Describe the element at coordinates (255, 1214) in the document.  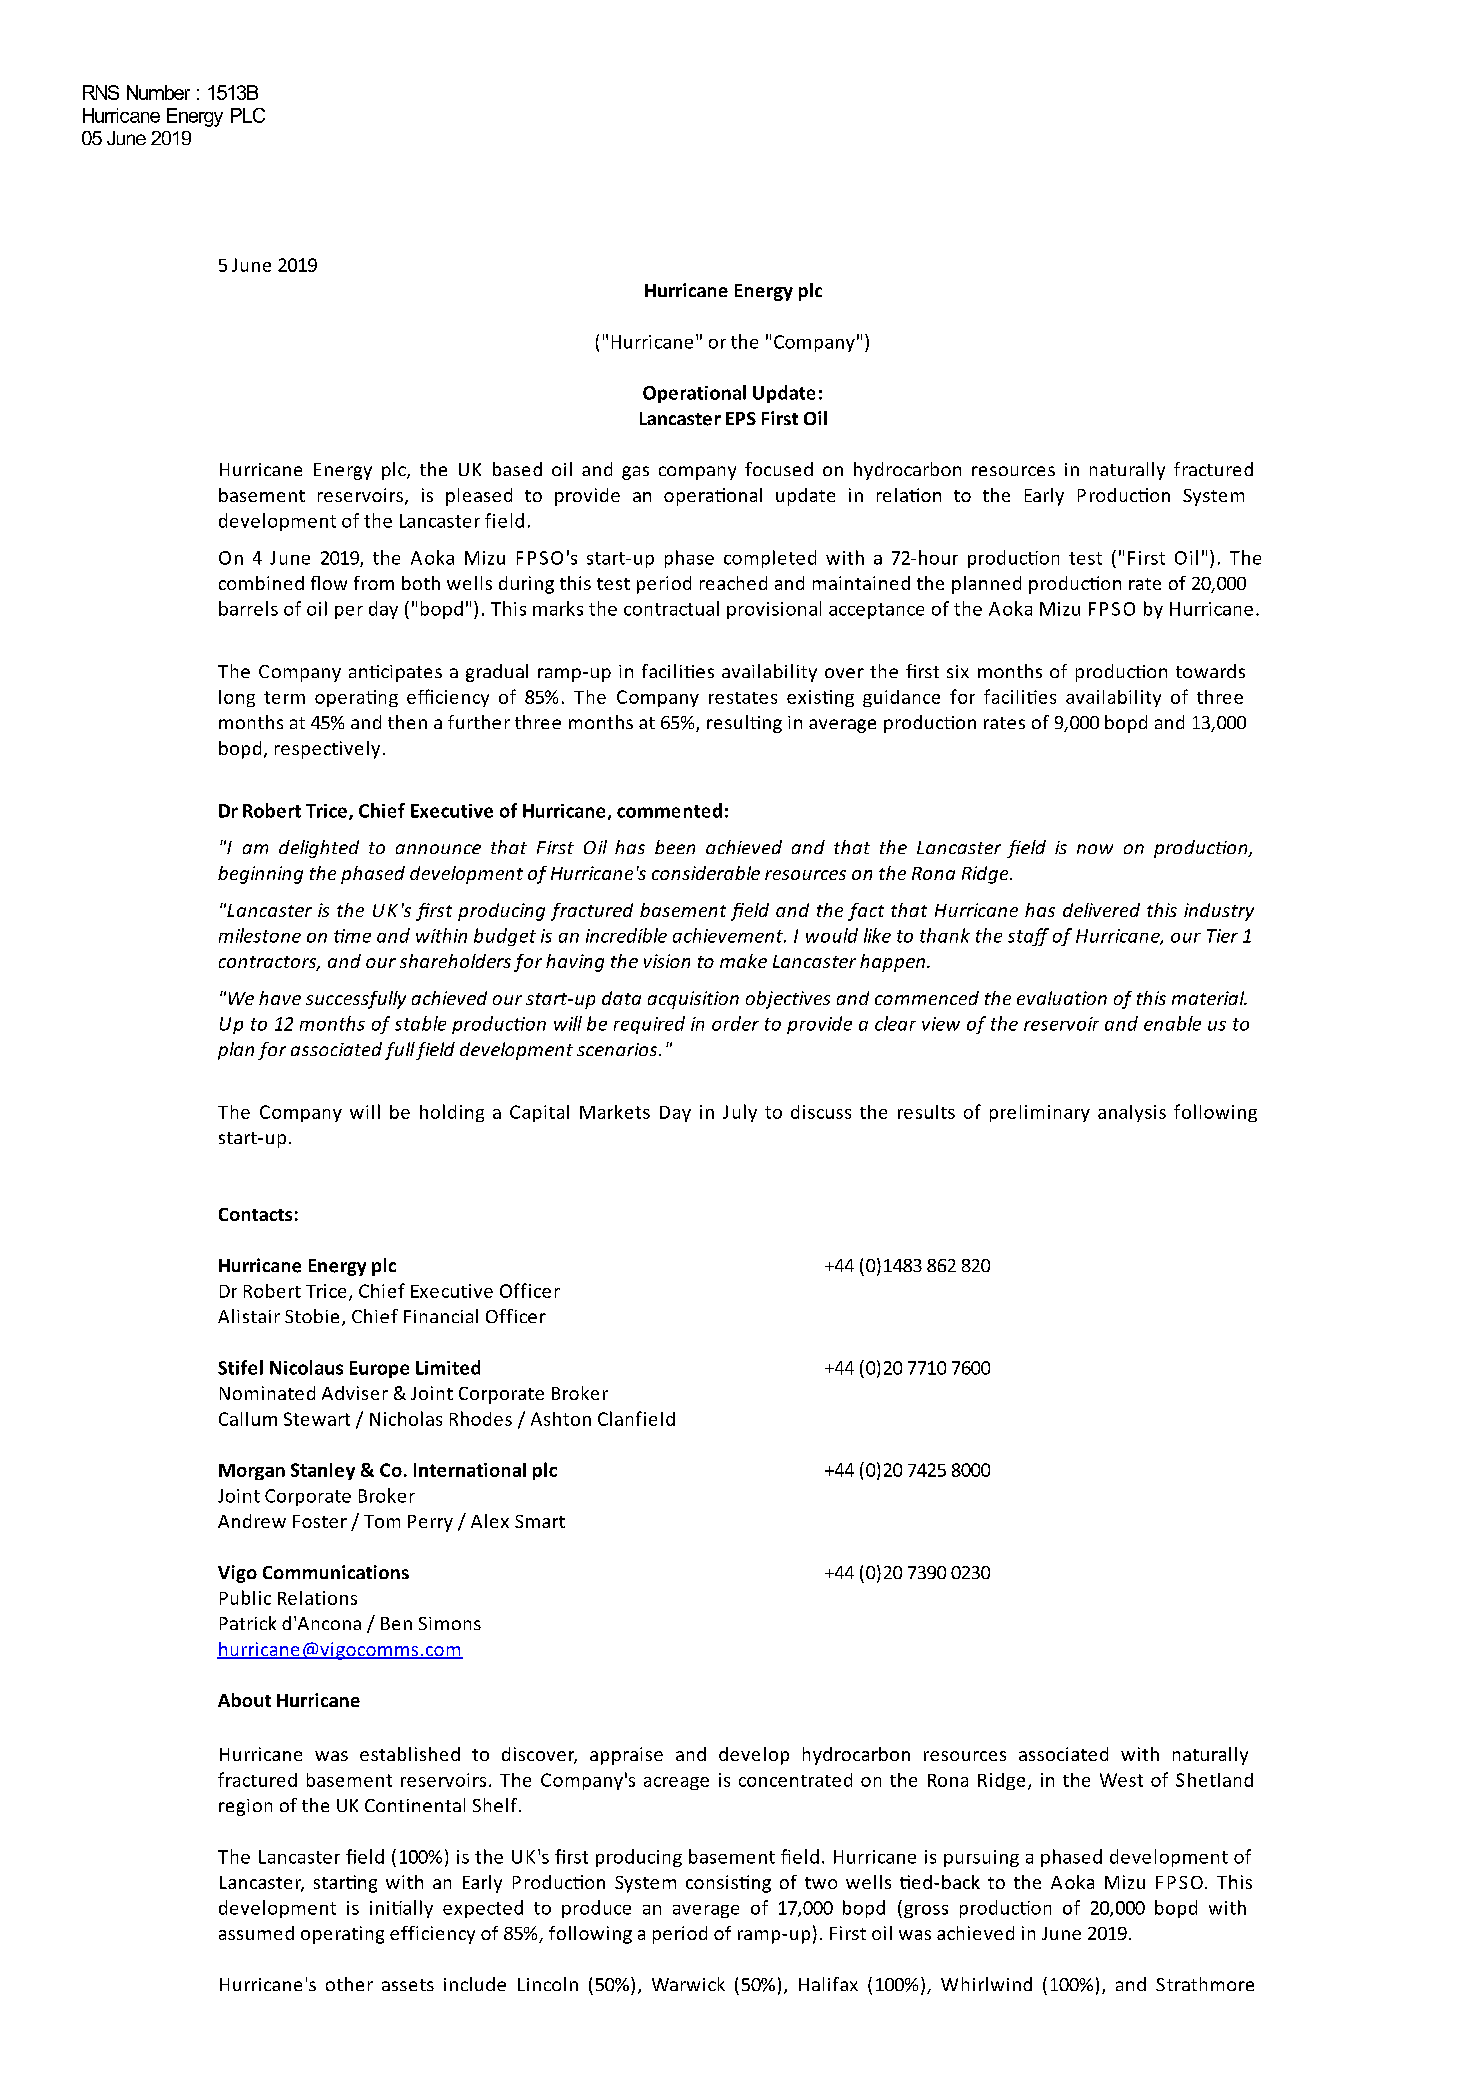
I see `Contacts` at that location.
